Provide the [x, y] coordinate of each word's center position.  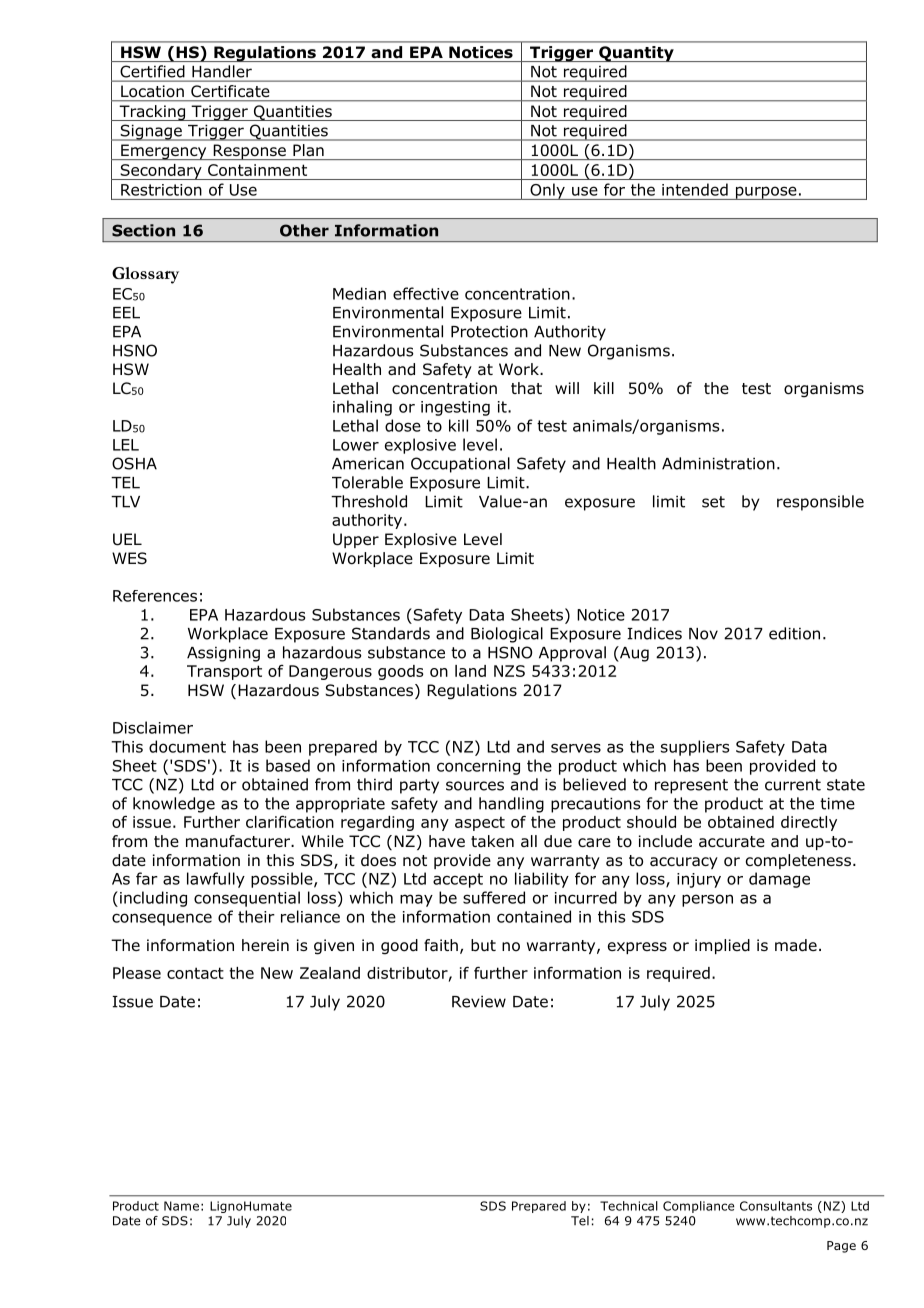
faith [441, 945]
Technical [629, 1206]
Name [181, 1206]
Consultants [776, 1206]
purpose [766, 193]
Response [249, 152]
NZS [509, 671]
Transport [224, 672]
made [796, 945]
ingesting [455, 408]
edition [794, 633]
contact [195, 973]
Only [547, 191]
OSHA [134, 463]
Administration [718, 463]
